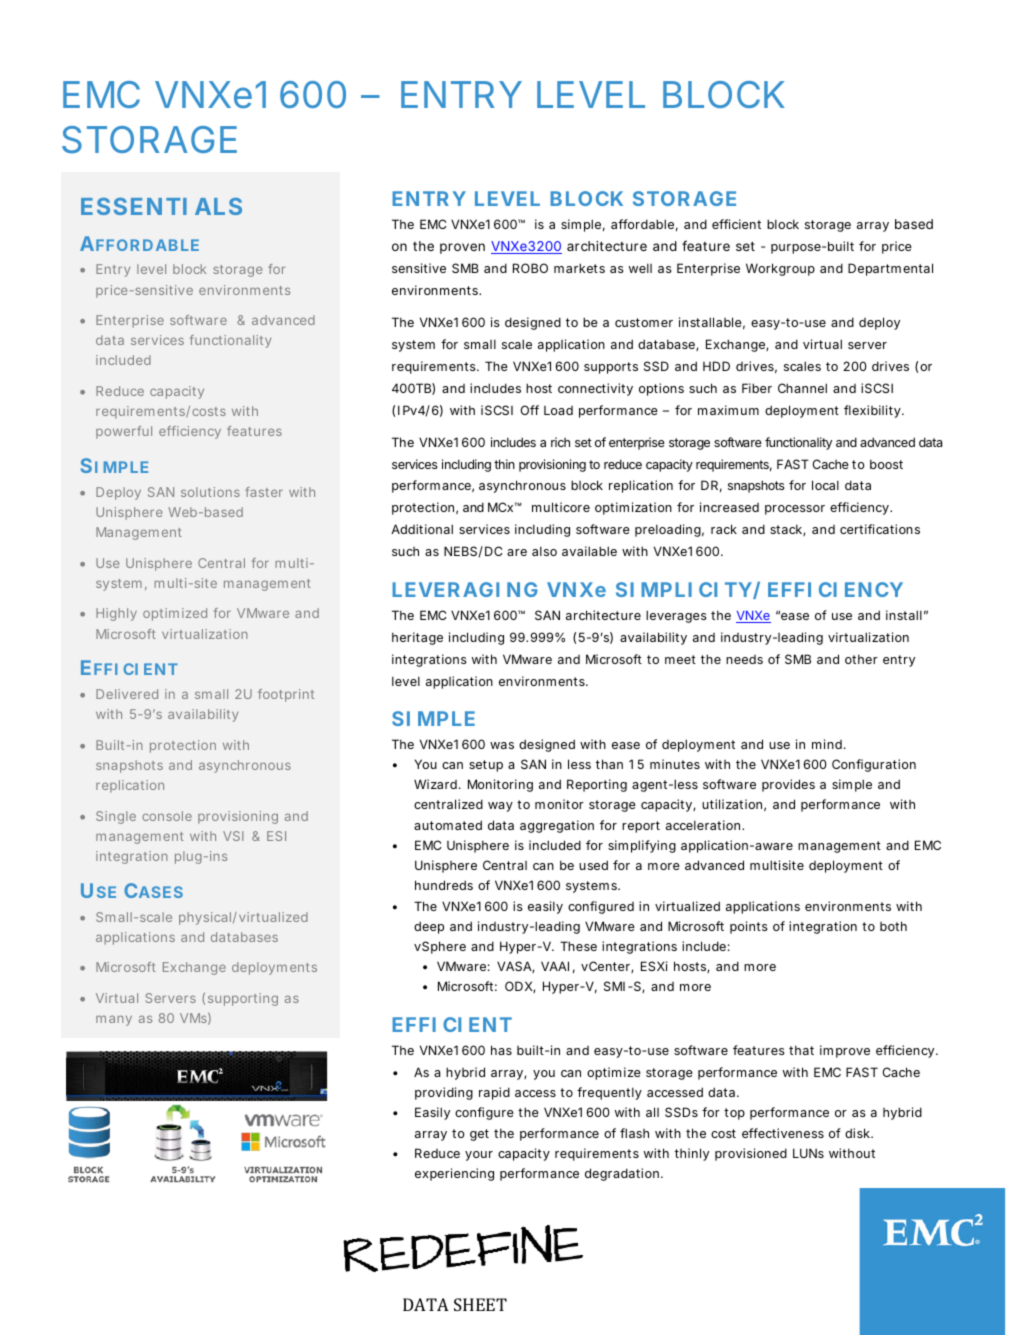  What do you see at coordinates (780, 269) in the image?
I see `Workgroup` at bounding box center [780, 269].
